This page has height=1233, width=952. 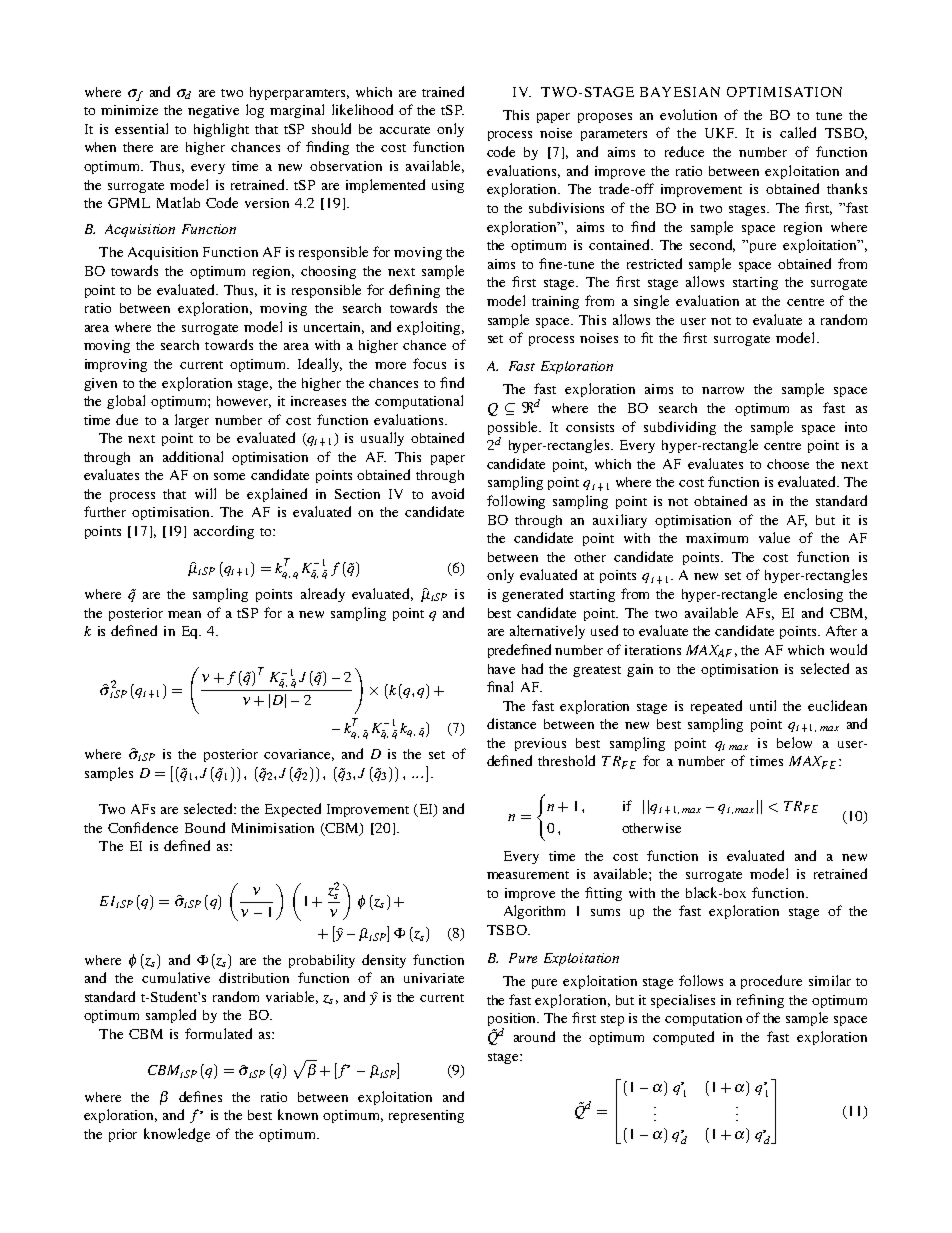 What do you see at coordinates (213, 111) in the page?
I see `negative` at bounding box center [213, 111].
